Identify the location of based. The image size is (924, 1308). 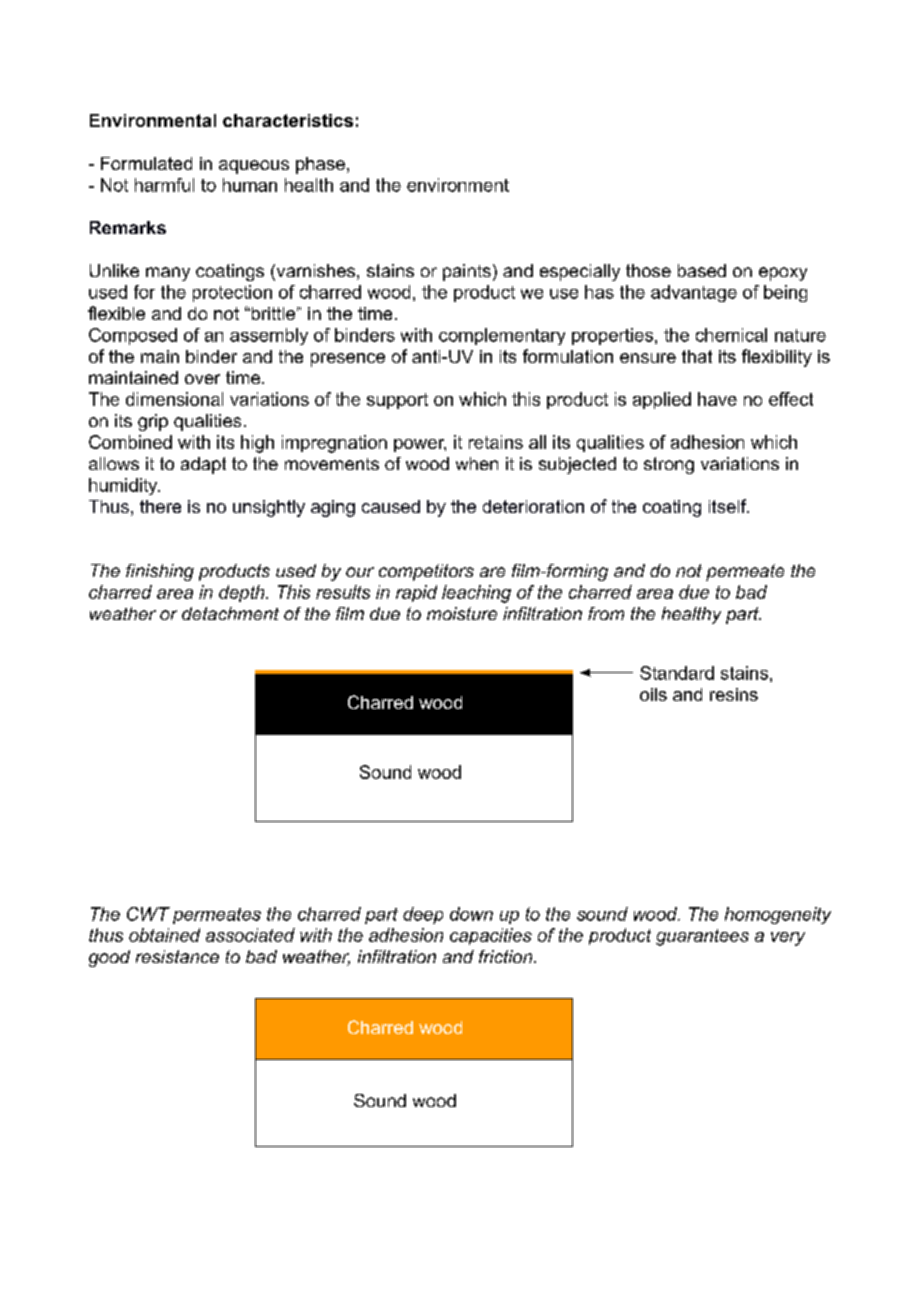
(702, 270).
